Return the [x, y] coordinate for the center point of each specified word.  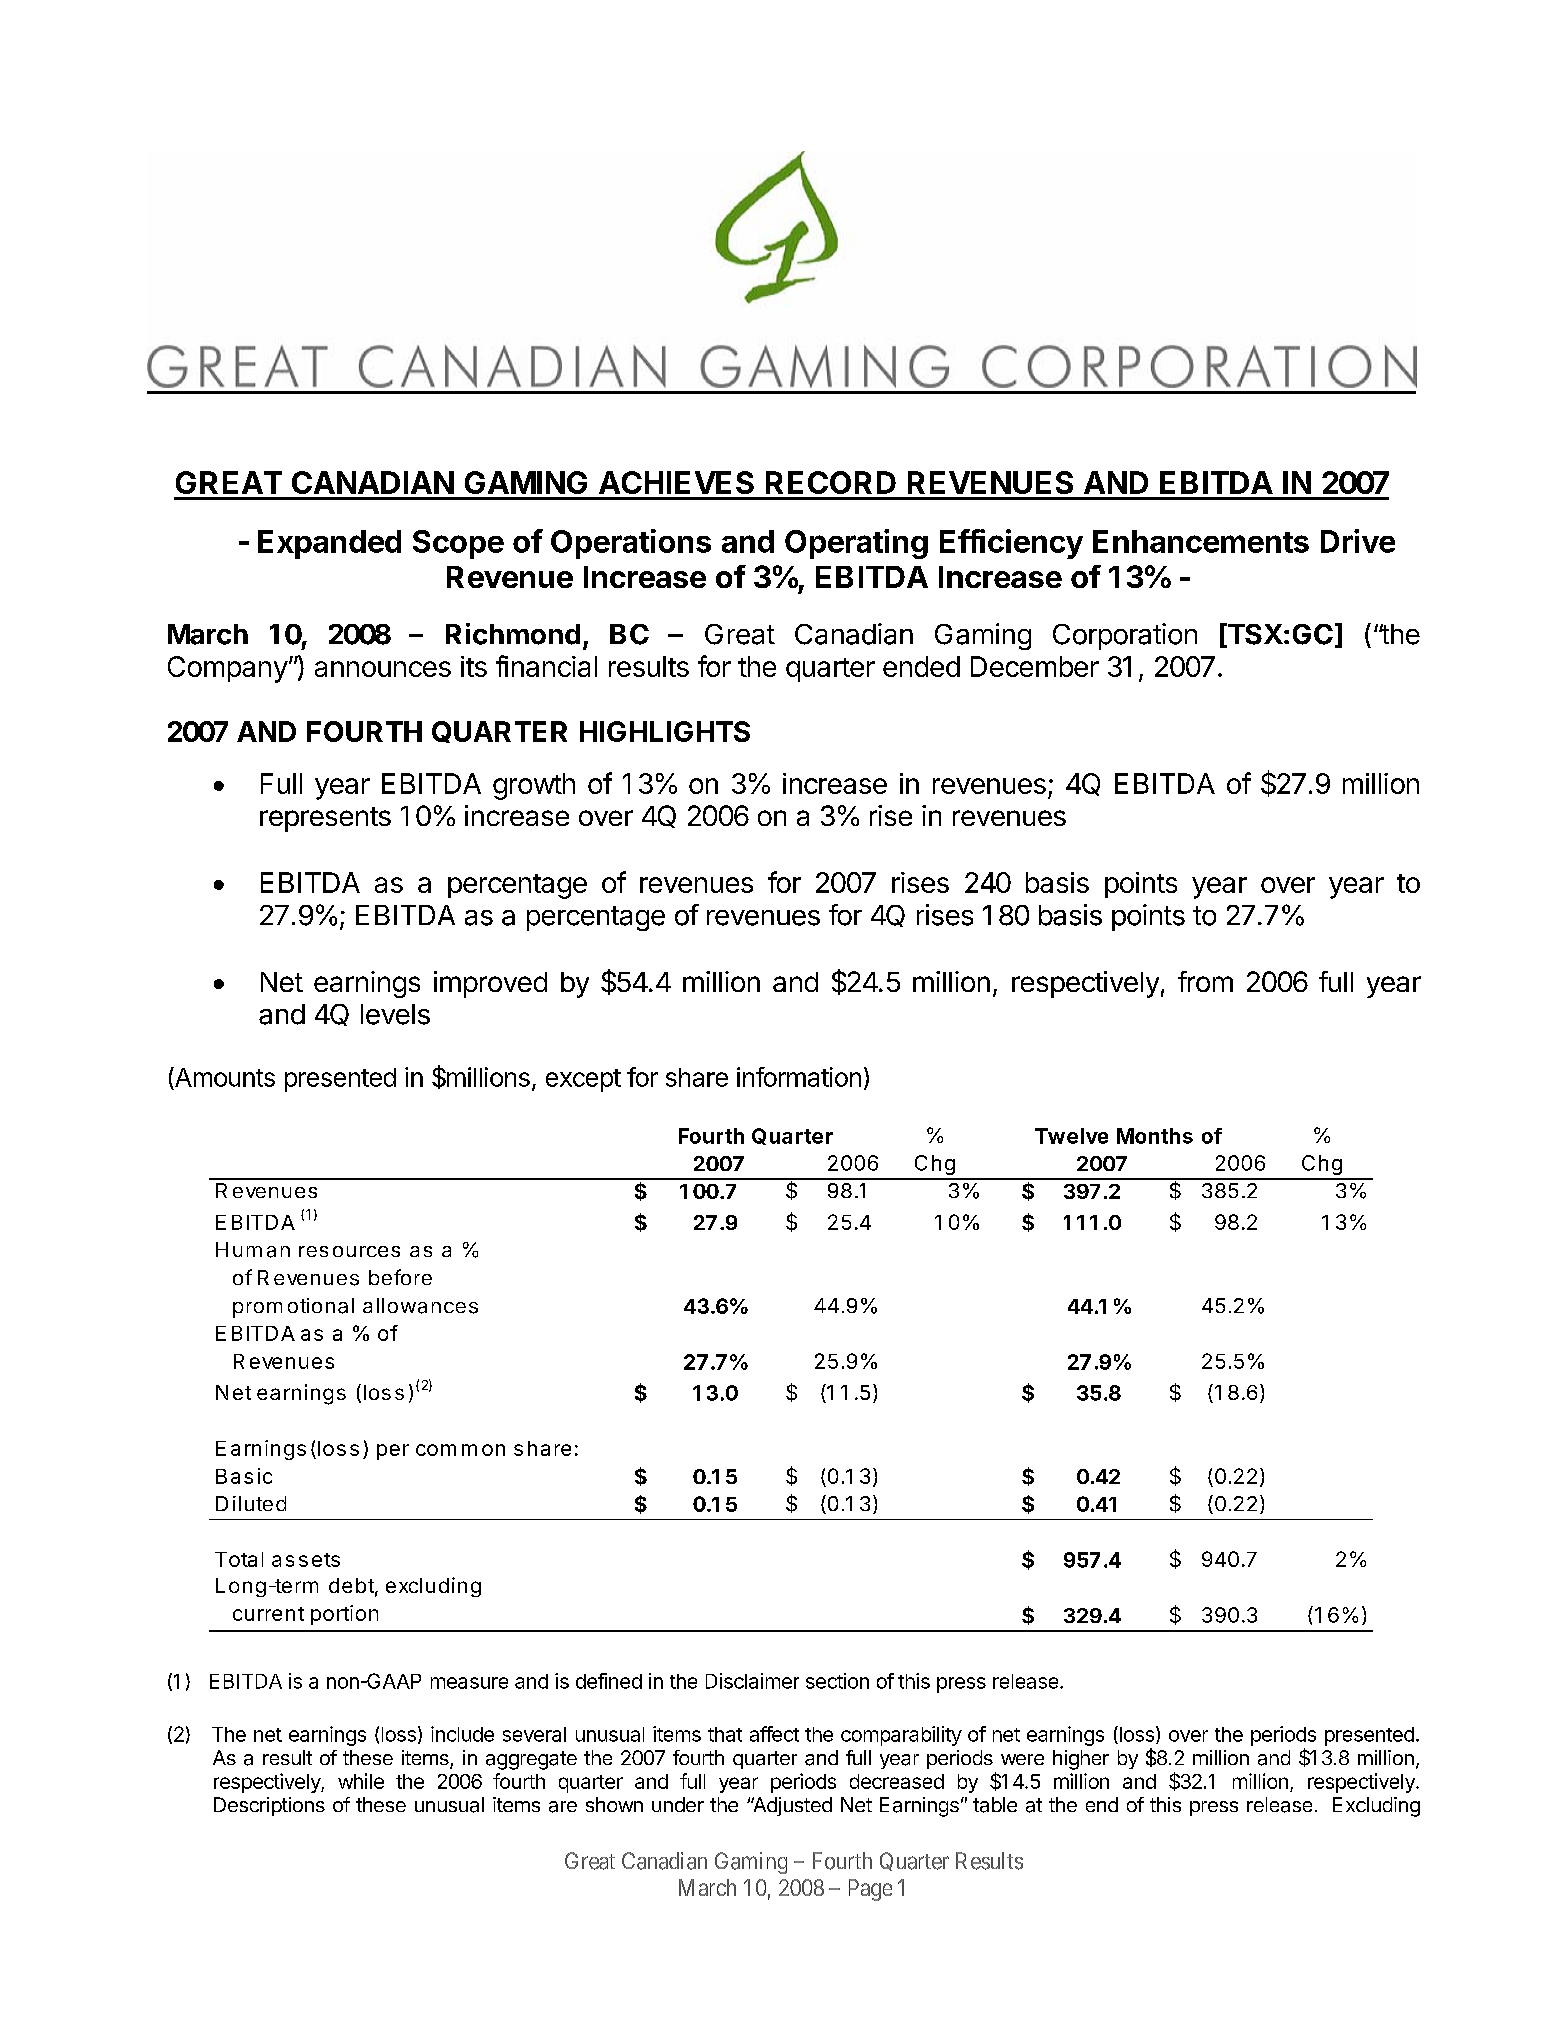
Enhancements [1201, 541]
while [361, 1781]
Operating [856, 544]
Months [1155, 1136]
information [799, 1077]
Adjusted [791, 1806]
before [400, 1277]
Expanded [329, 544]
